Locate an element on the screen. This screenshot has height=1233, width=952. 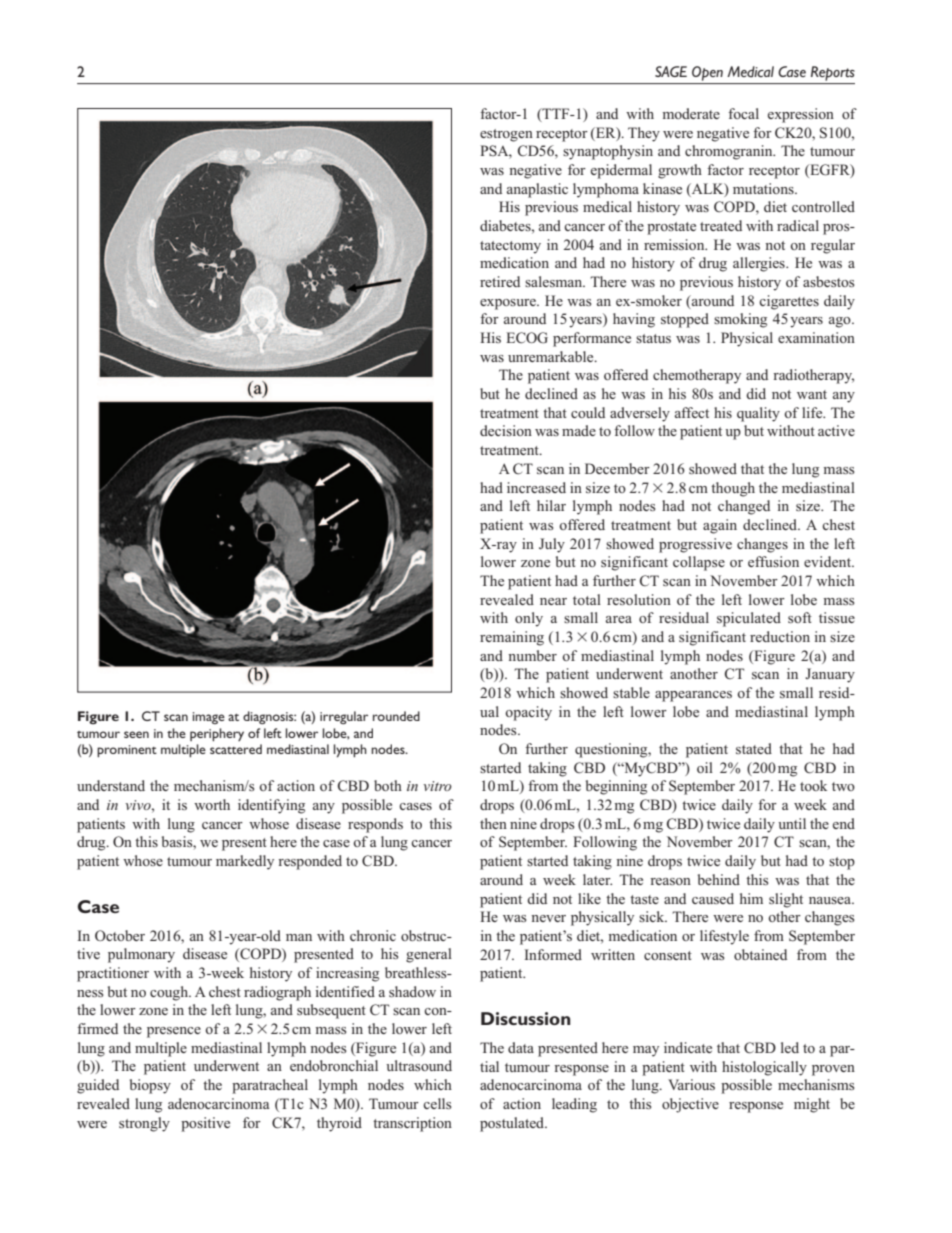
anaplastic is located at coordinates (537, 190).
